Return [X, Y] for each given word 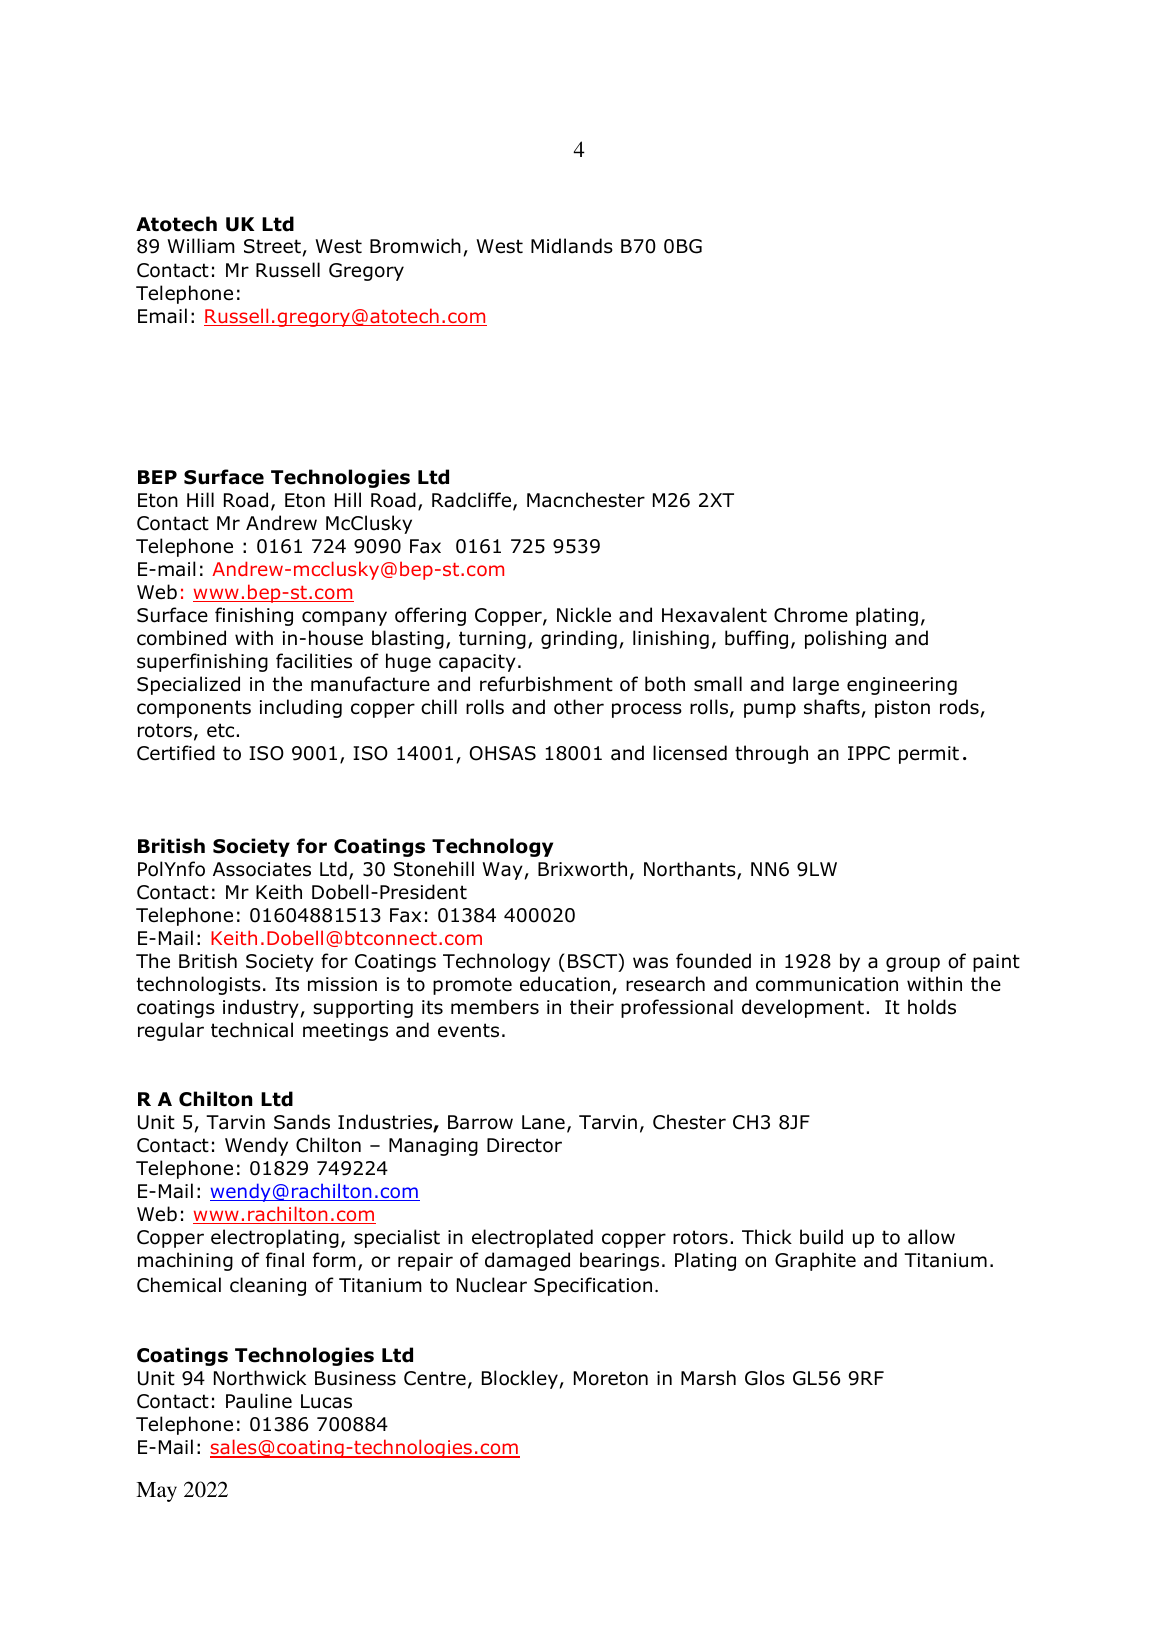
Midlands [572, 246]
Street [272, 246]
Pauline [259, 1401]
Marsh [708, 1378]
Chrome [811, 615]
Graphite [815, 1261]
